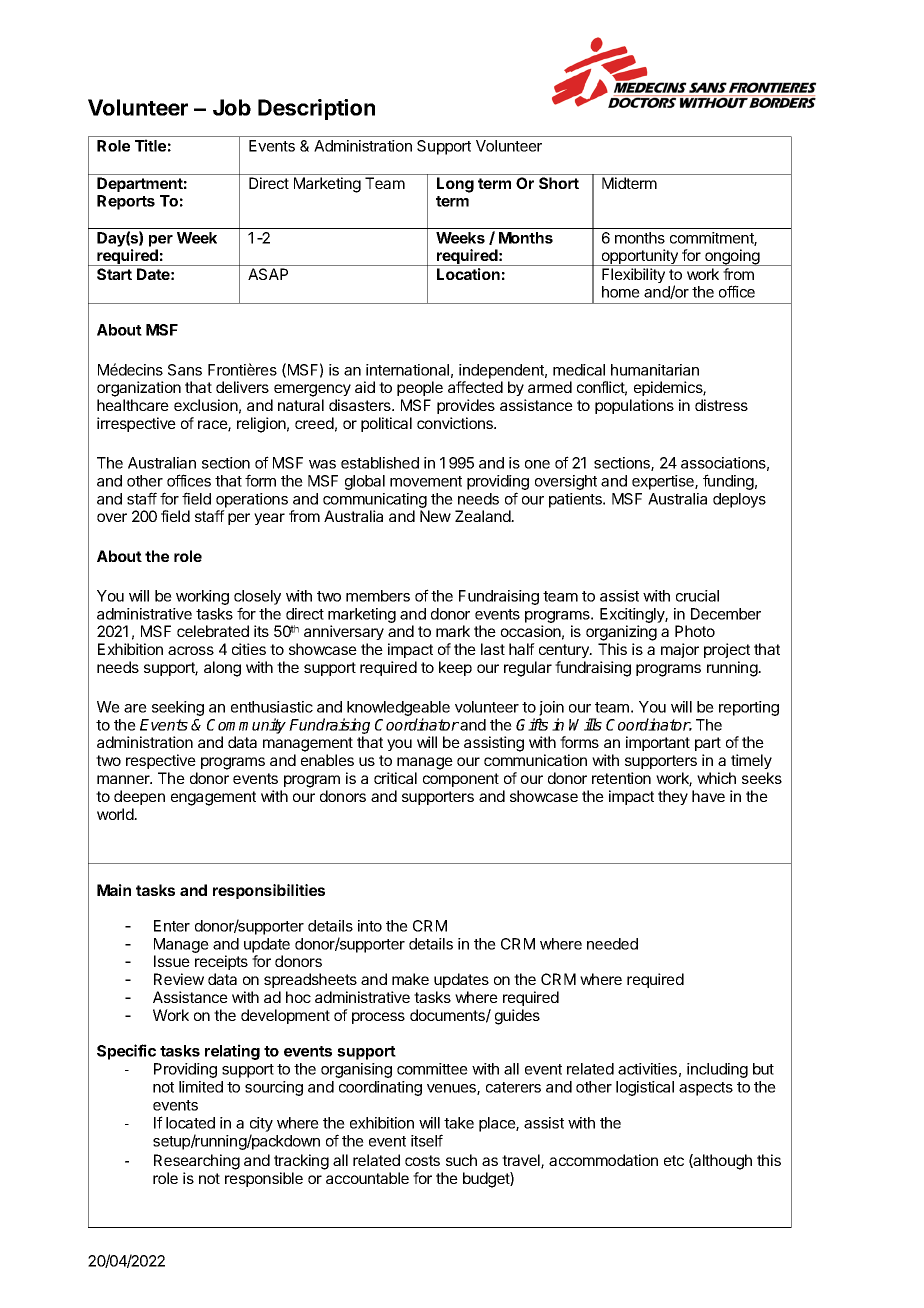 The width and height of the image is (924, 1308). What do you see at coordinates (426, 481) in the image?
I see `movement` at bounding box center [426, 481].
